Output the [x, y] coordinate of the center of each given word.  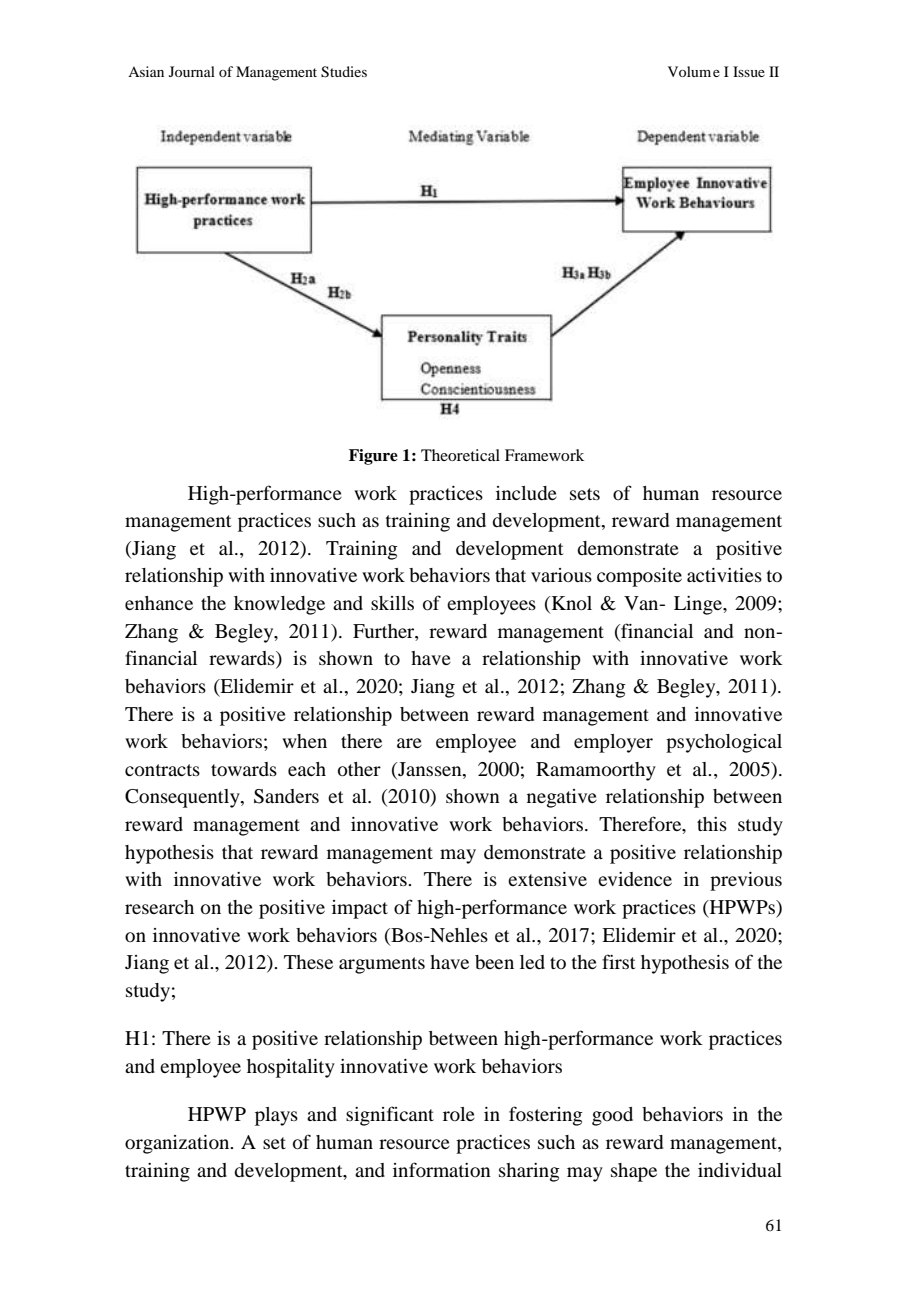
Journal [192, 71]
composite [639, 577]
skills [392, 603]
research [159, 907]
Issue [749, 71]
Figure [373, 457]
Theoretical [460, 455]
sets [585, 494]
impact [360, 909]
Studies [344, 72]
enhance [159, 603]
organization [178, 1144]
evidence [635, 879]
